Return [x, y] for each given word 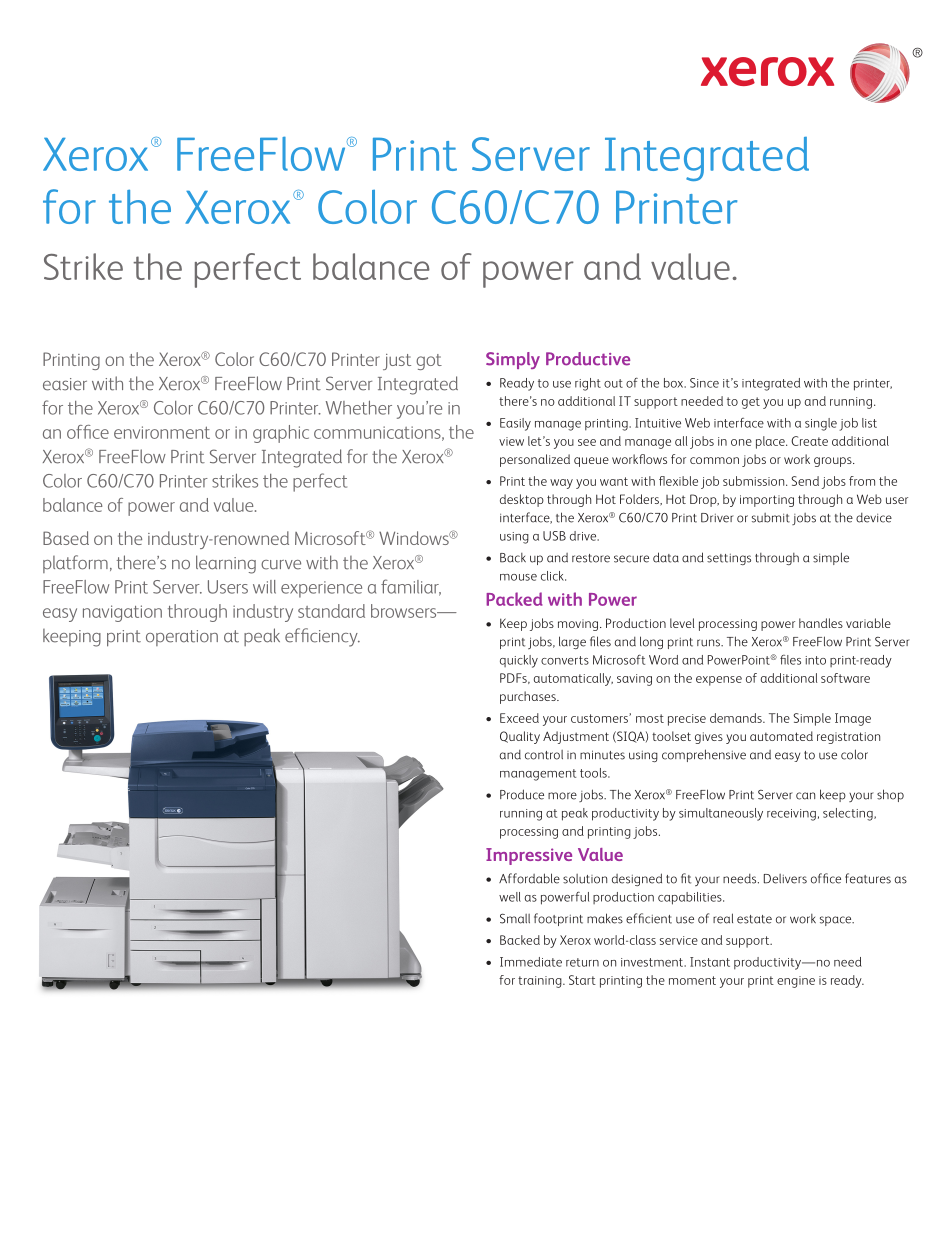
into [816, 660]
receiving [791, 815]
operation [182, 638]
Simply [513, 360]
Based [66, 538]
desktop [522, 500]
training [541, 982]
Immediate [531, 962]
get [751, 403]
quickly [519, 661]
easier [65, 384]
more [562, 796]
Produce [522, 794]
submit [771, 518]
